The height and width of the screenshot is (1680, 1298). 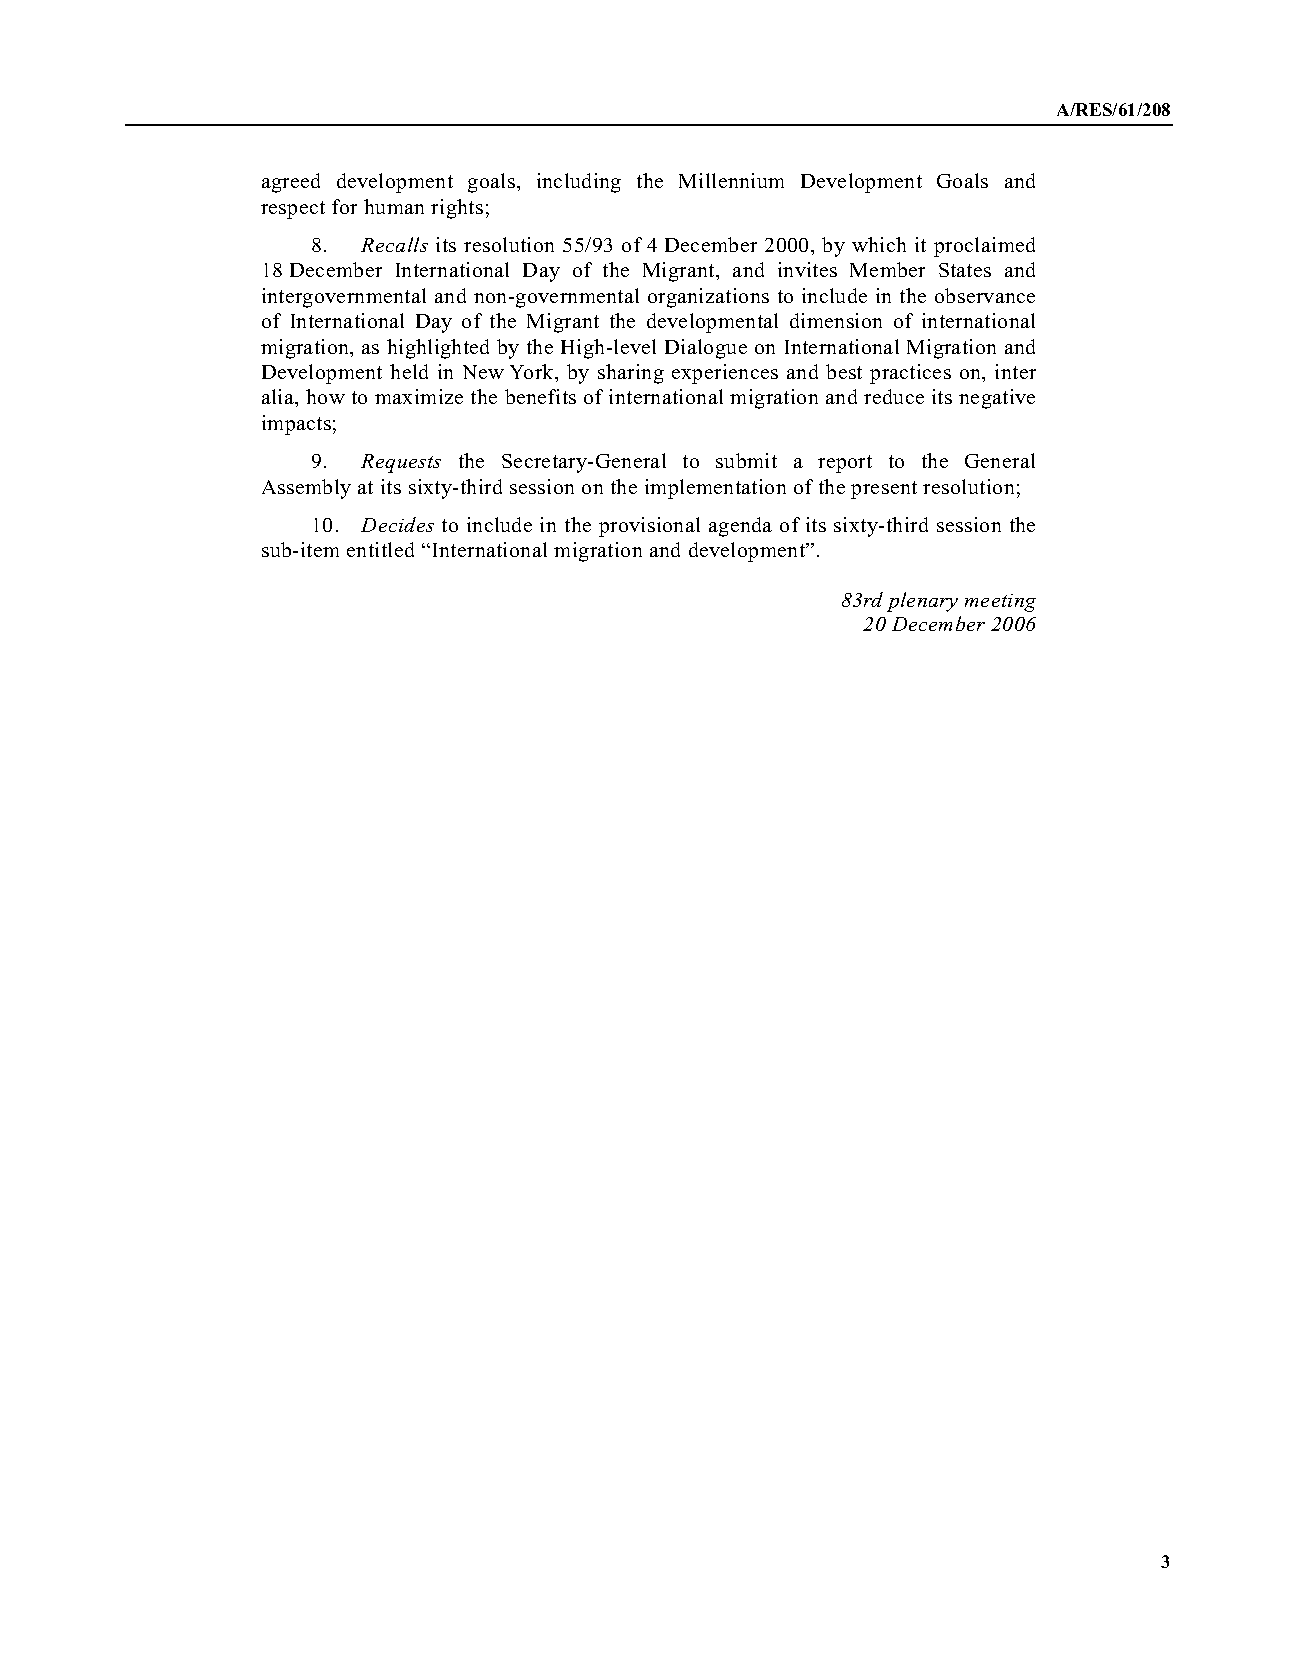 What do you see at coordinates (344, 206) in the screenshot?
I see `for` at bounding box center [344, 206].
